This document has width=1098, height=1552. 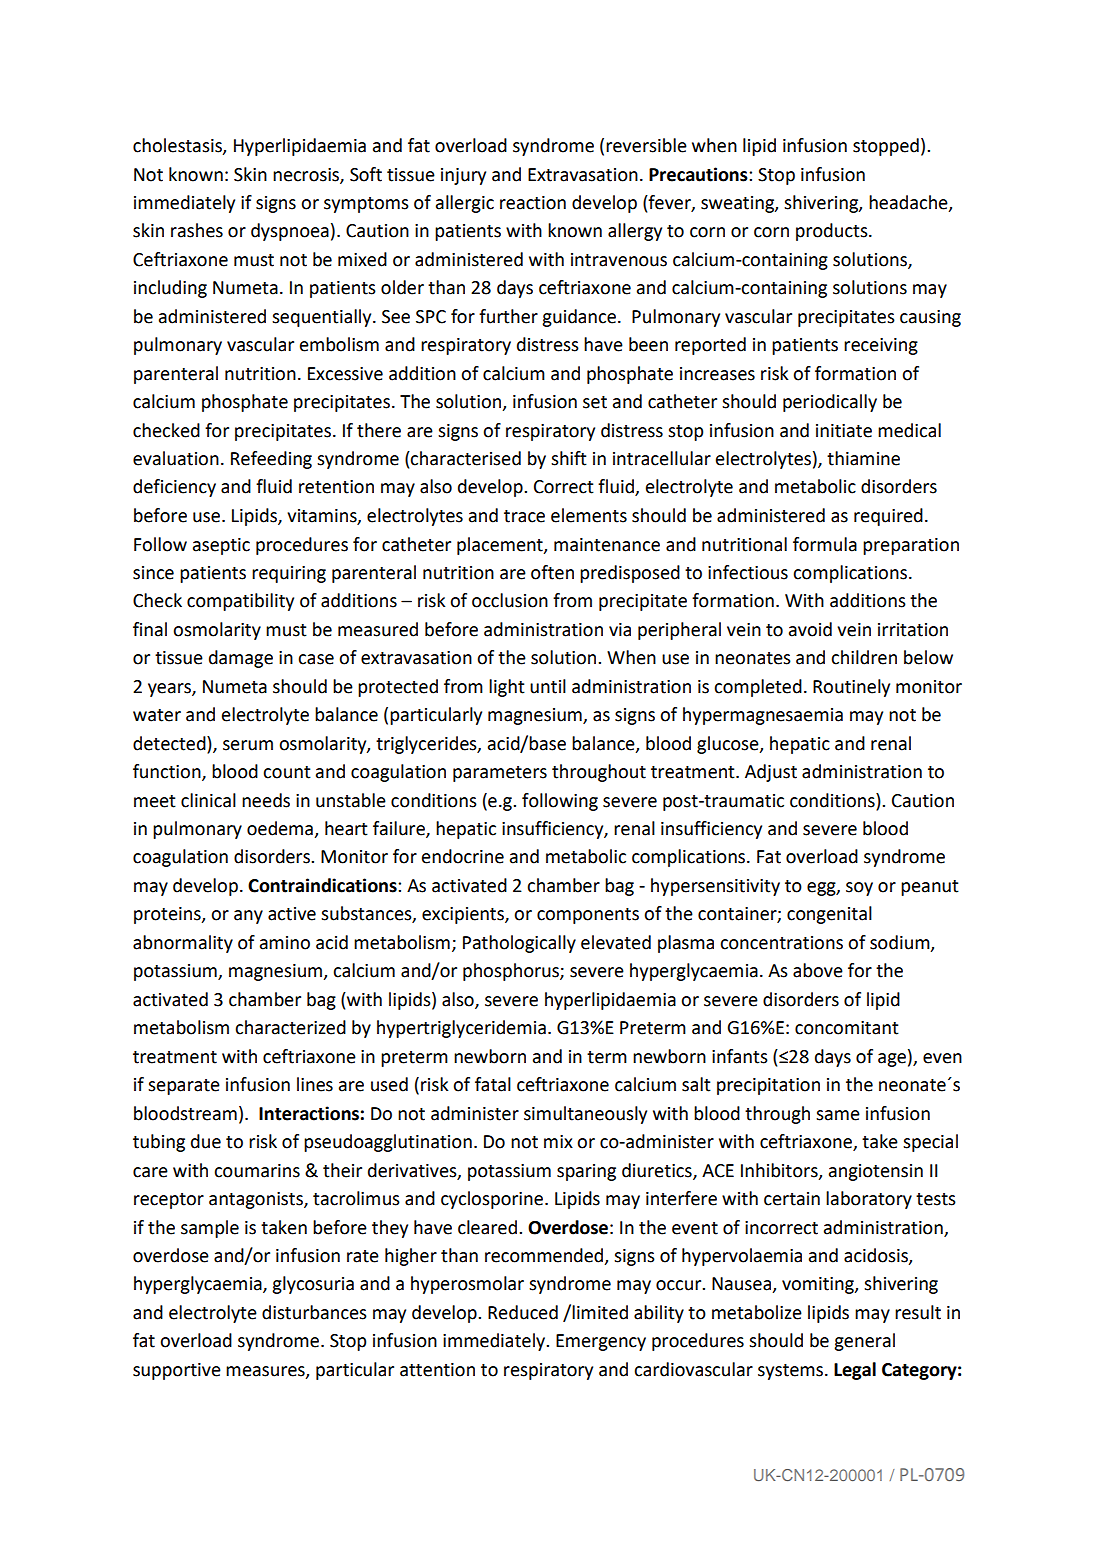 I want to click on products, so click(x=833, y=232).
